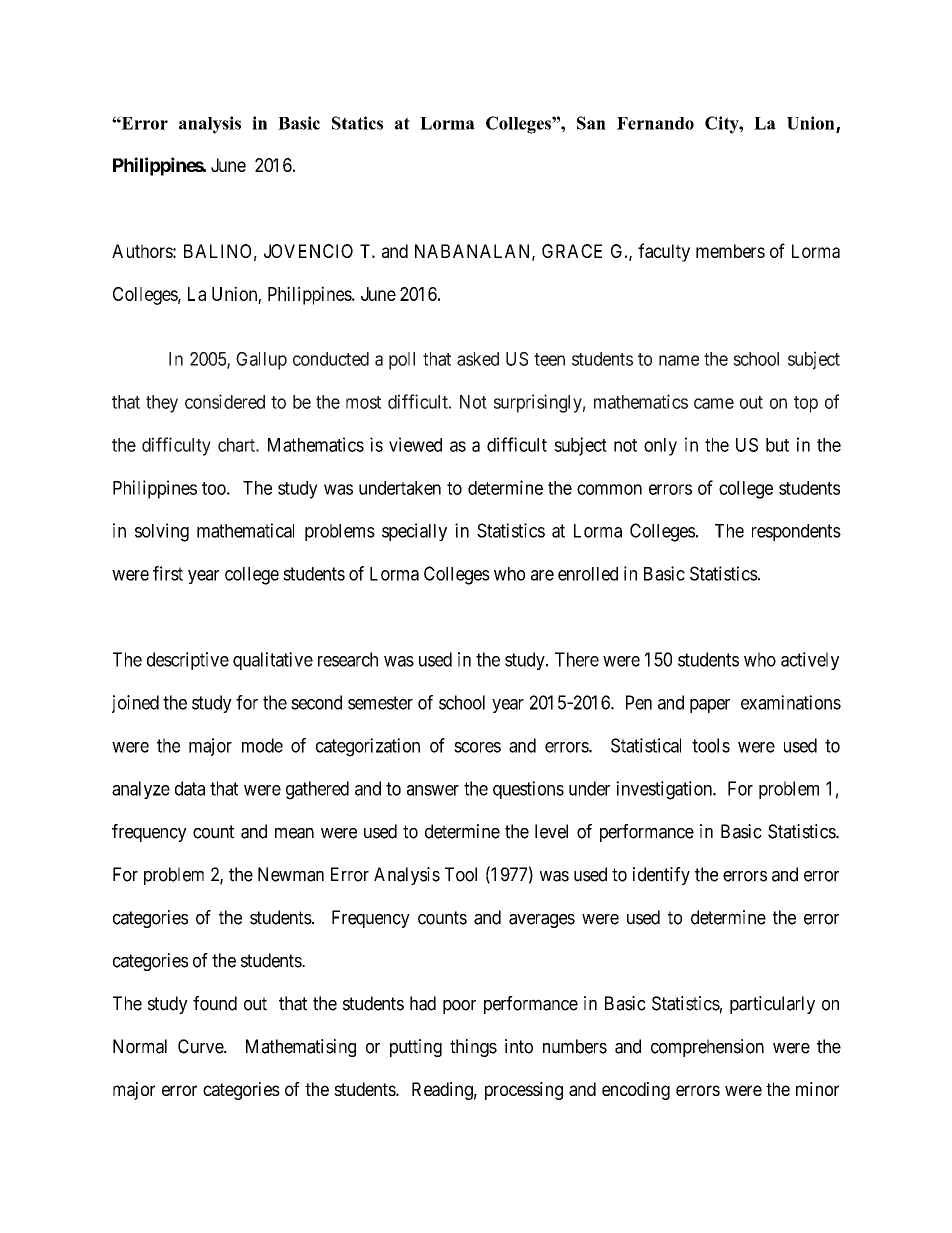 This screenshot has height=1233, width=952. What do you see at coordinates (519, 1046) in the screenshot?
I see `into` at bounding box center [519, 1046].
